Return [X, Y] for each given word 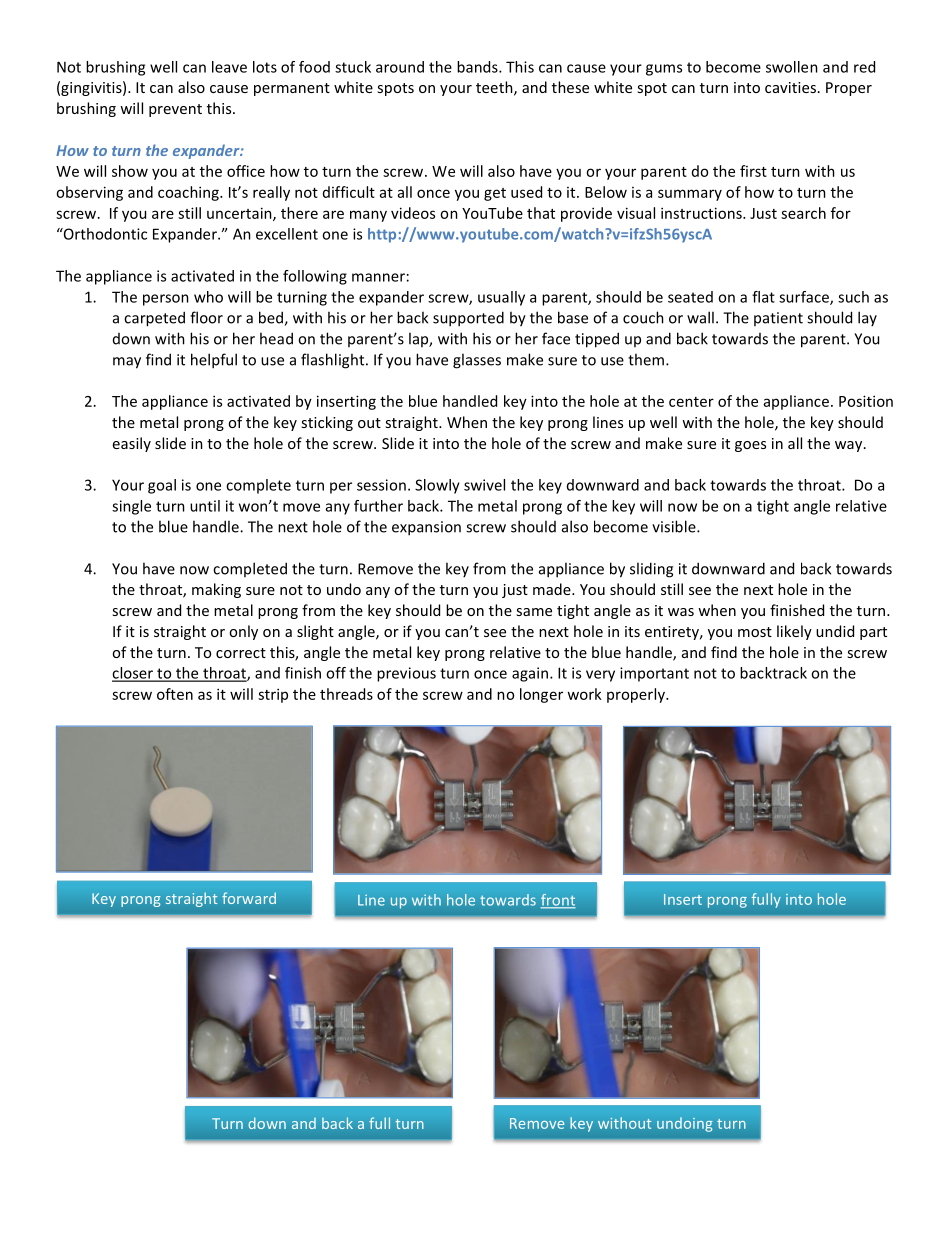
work [584, 694]
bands [478, 67]
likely [794, 632]
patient [778, 319]
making [216, 590]
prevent [175, 110]
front [558, 901]
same [534, 612]
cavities [790, 87]
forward [249, 898]
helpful [214, 361]
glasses [477, 361]
